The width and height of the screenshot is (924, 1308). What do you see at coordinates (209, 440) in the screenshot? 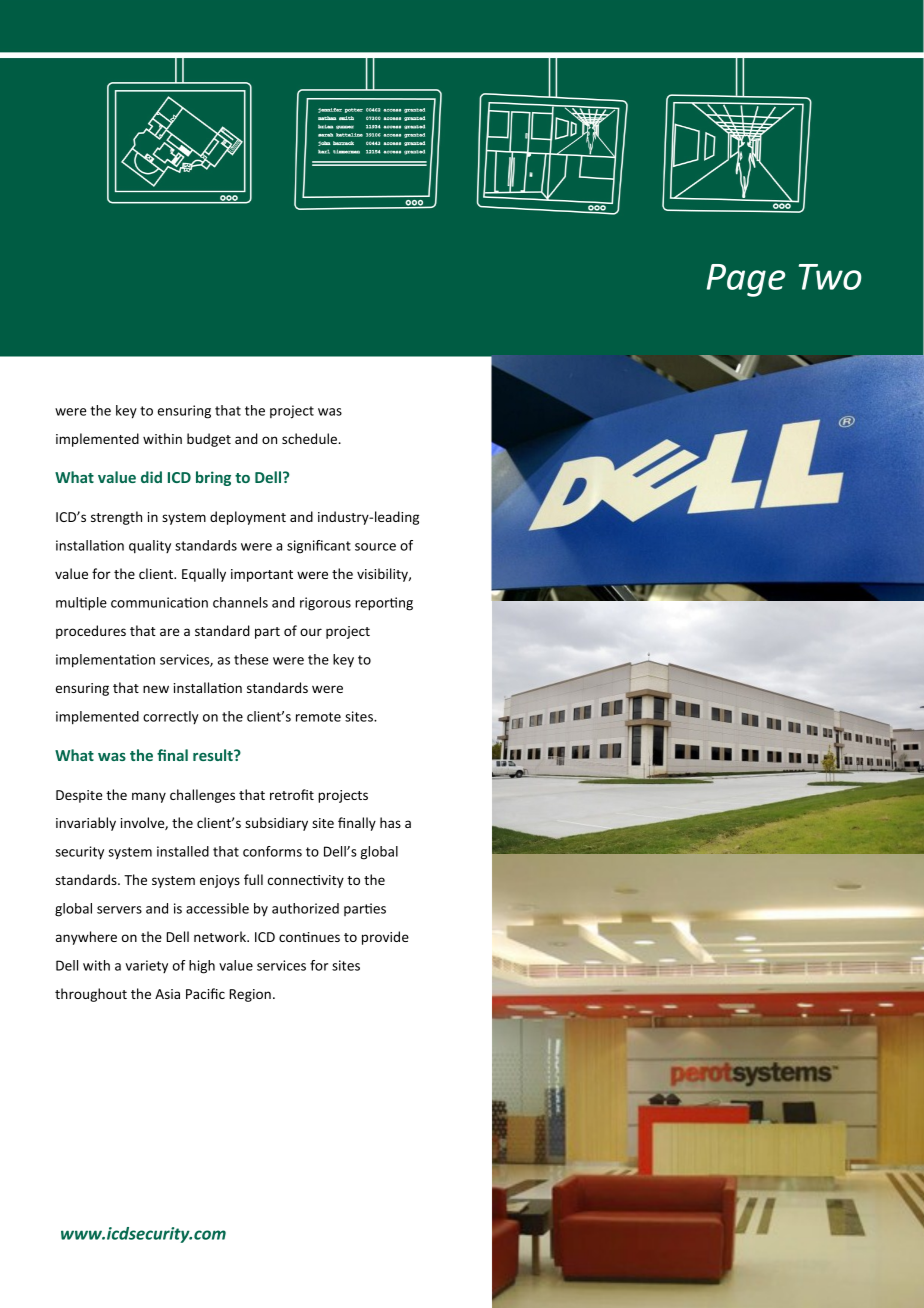
I see `budget` at bounding box center [209, 440].
